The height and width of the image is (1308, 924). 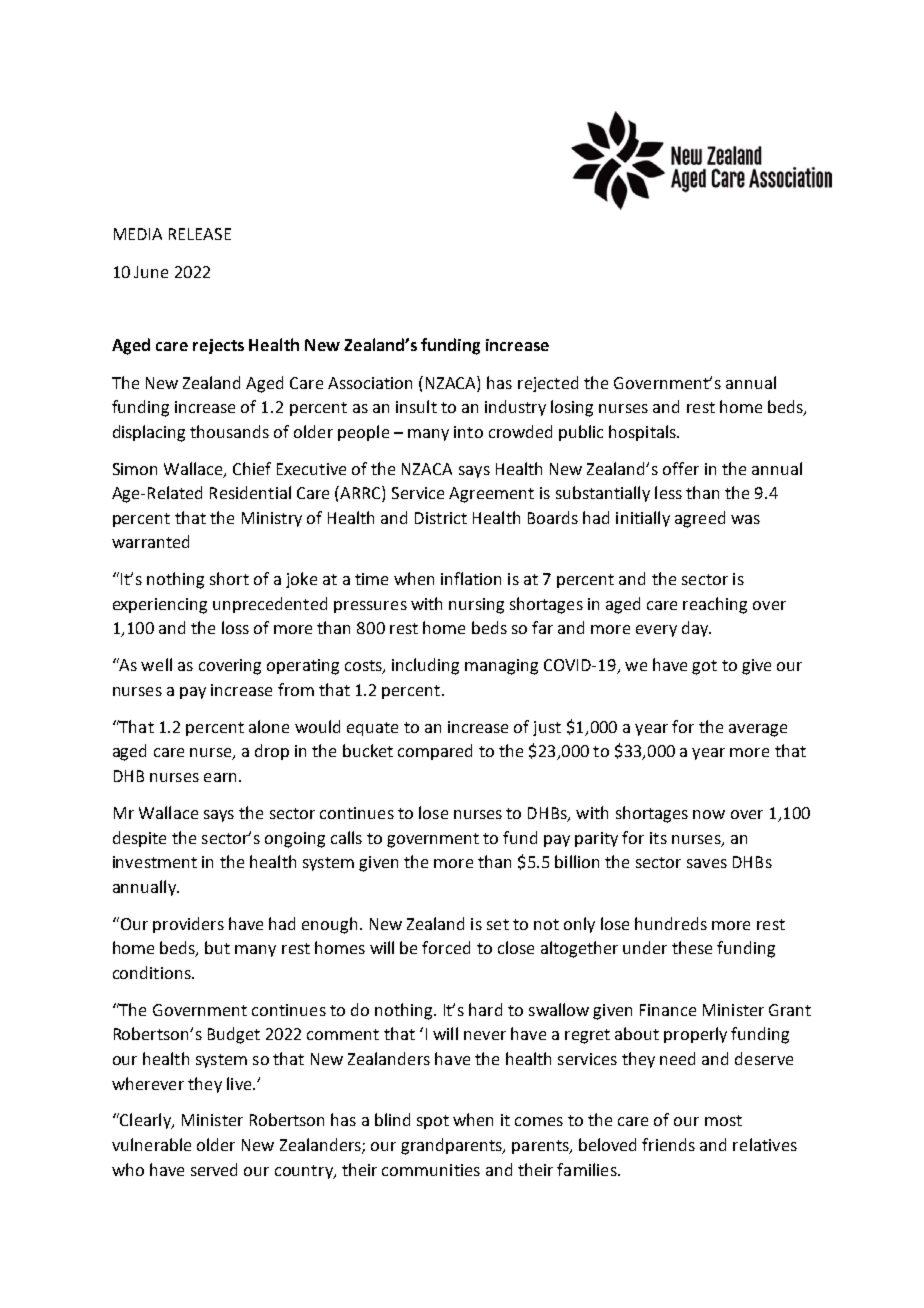 What do you see at coordinates (250, 492) in the image?
I see `Residential` at bounding box center [250, 492].
